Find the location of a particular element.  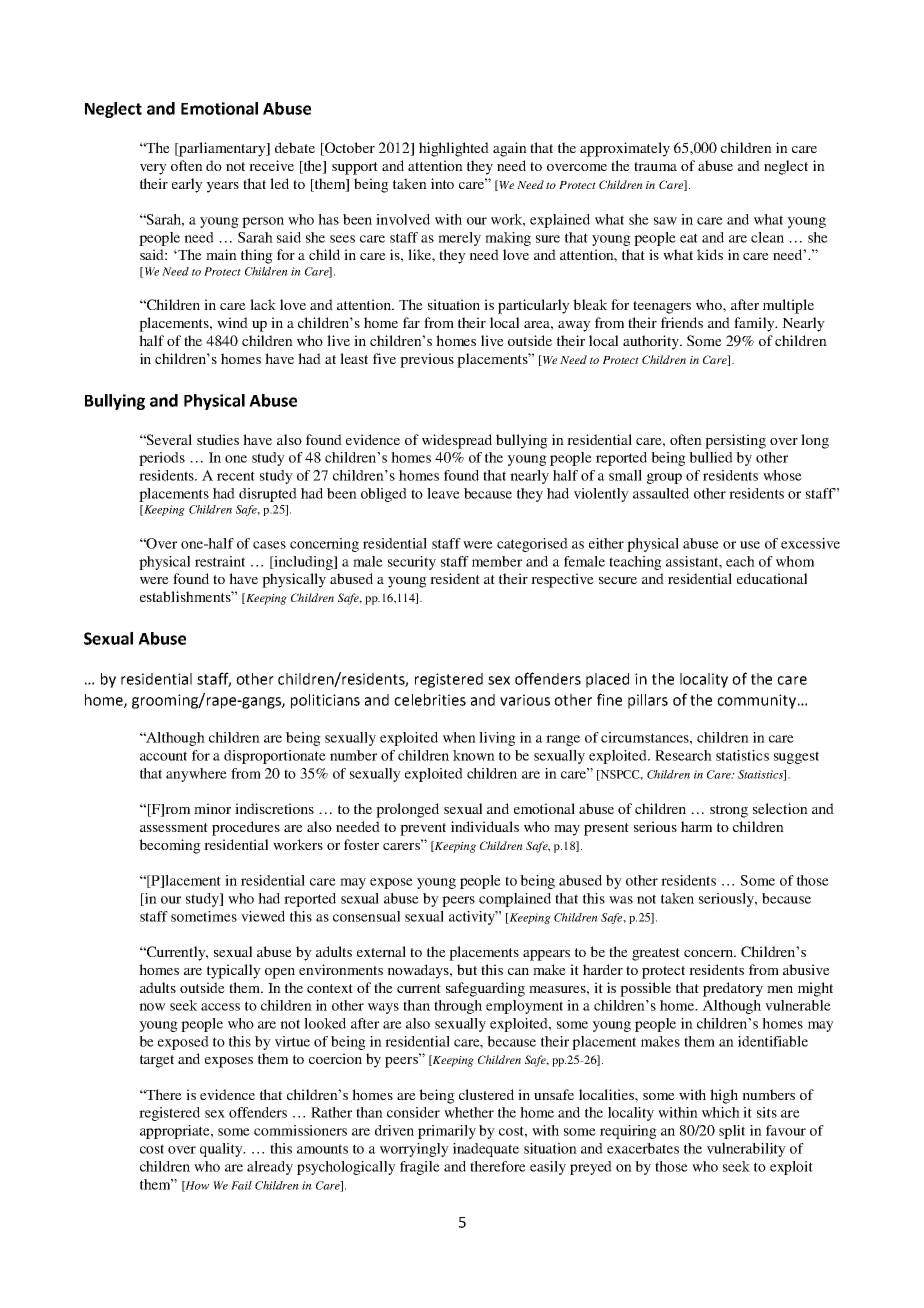

clean is located at coordinates (767, 237).
